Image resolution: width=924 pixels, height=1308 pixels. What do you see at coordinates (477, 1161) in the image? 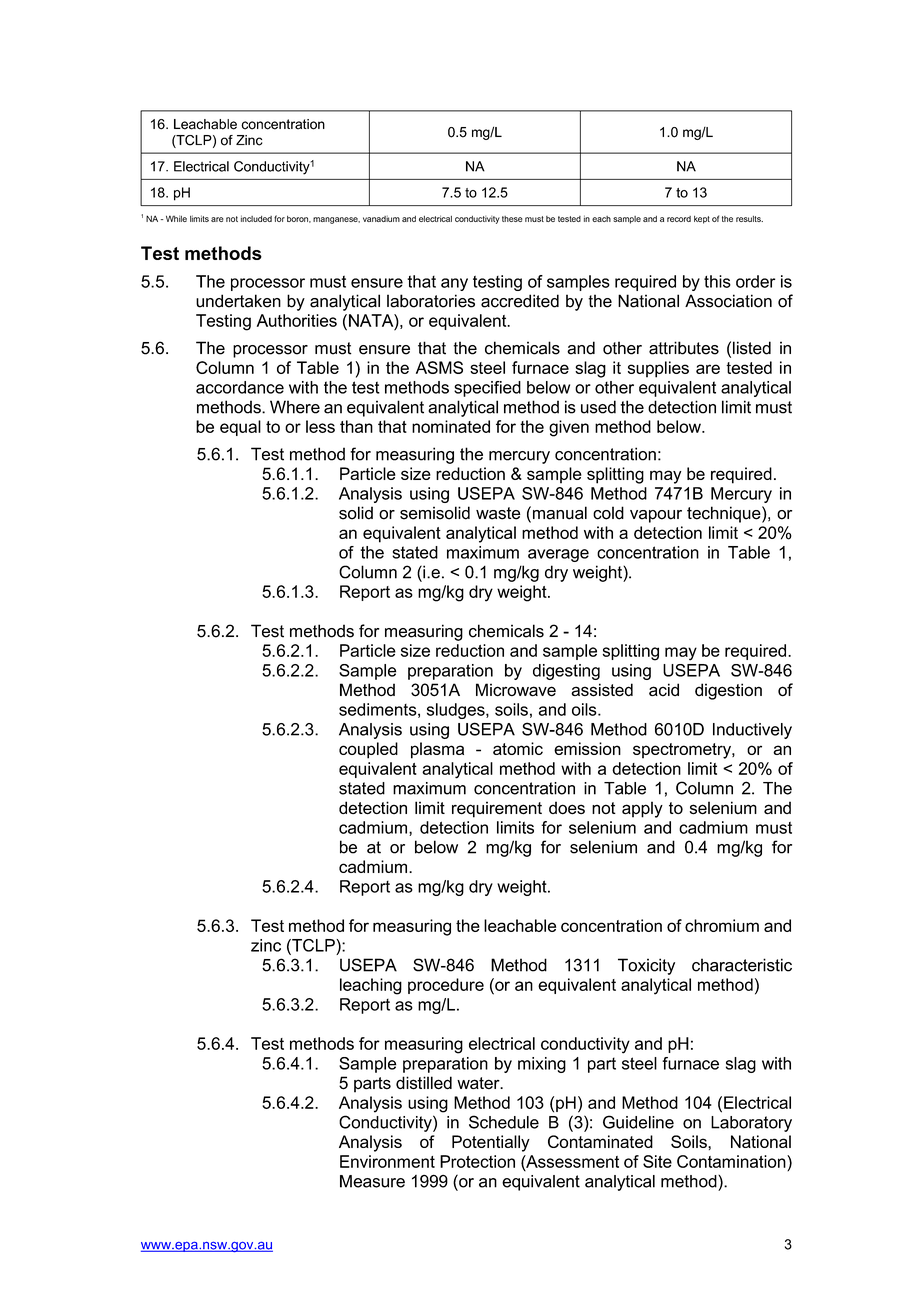
I see `Protection` at bounding box center [477, 1161].
